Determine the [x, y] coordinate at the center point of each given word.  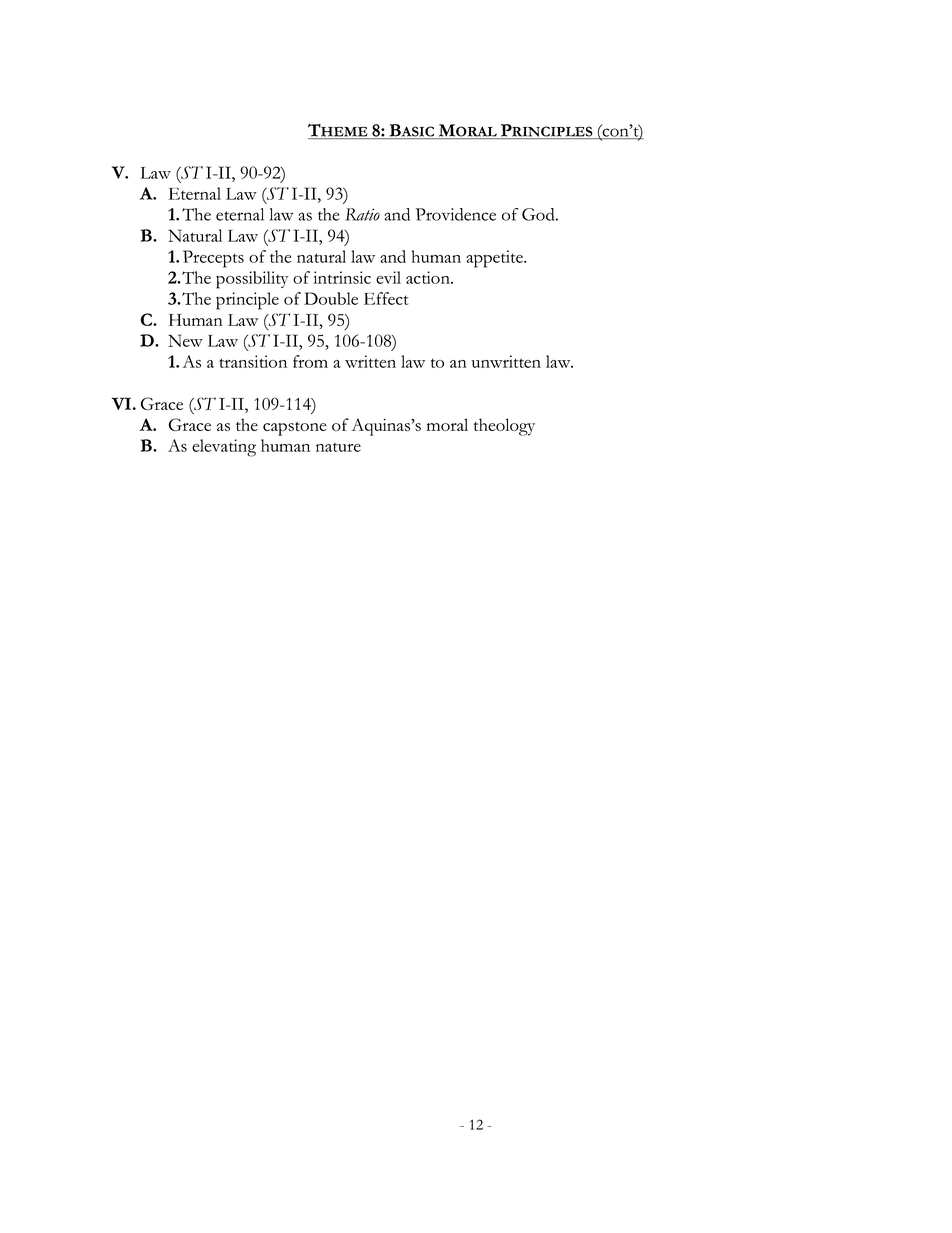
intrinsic [342, 277]
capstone [295, 429]
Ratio [363, 214]
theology [504, 427]
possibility [252, 280]
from [310, 361]
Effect [386, 298]
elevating [224, 448]
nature [338, 447]
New [185, 340]
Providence [456, 214]
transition [253, 361]
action [429, 277]
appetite [495, 259]
